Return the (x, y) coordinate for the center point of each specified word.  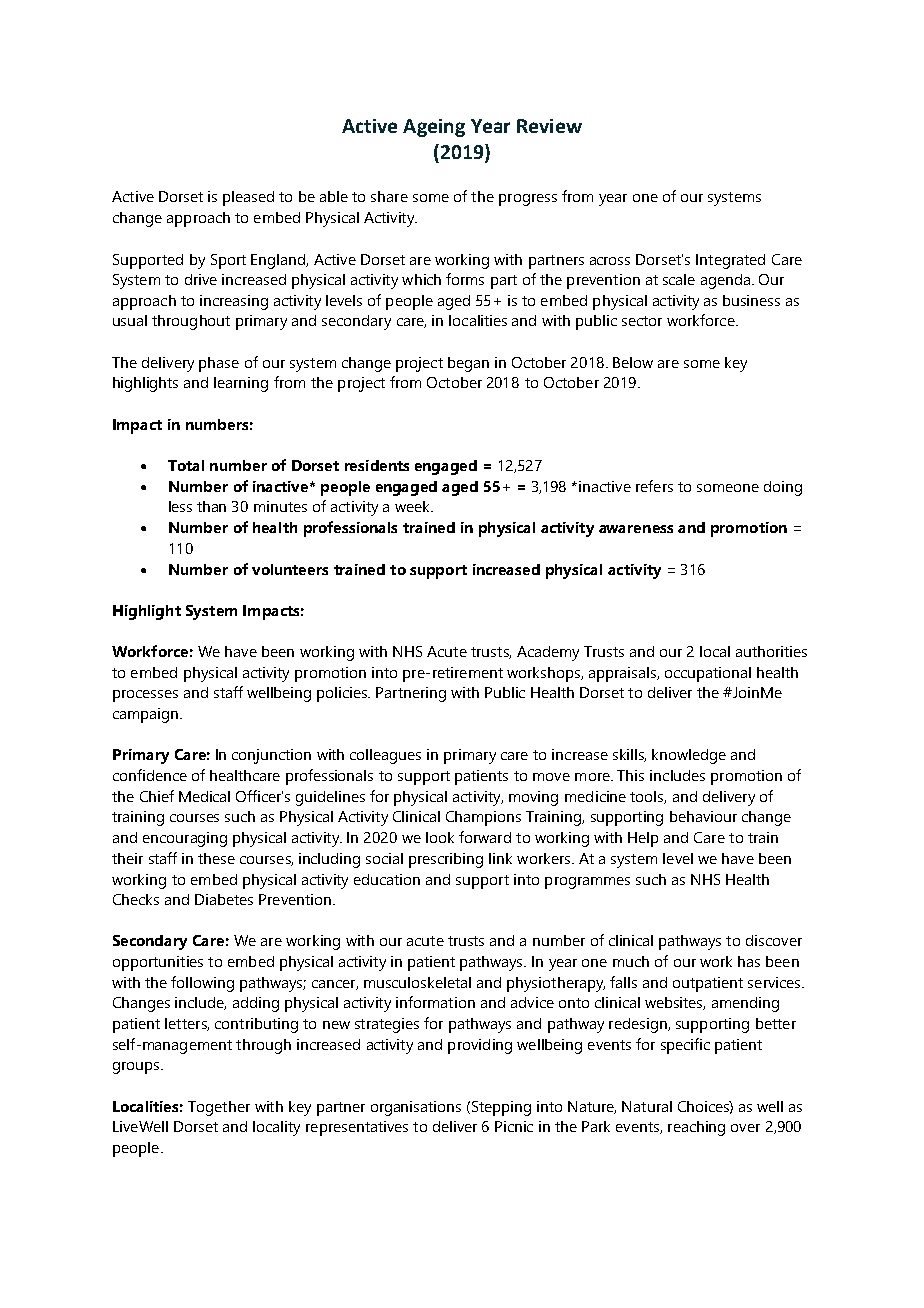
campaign (147, 715)
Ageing (434, 128)
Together (219, 1108)
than (211, 506)
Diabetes (224, 899)
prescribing (446, 860)
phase (219, 364)
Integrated (730, 261)
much (631, 961)
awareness (636, 529)
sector (642, 321)
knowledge (689, 756)
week (413, 506)
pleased (248, 198)
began (468, 364)
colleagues (385, 756)
